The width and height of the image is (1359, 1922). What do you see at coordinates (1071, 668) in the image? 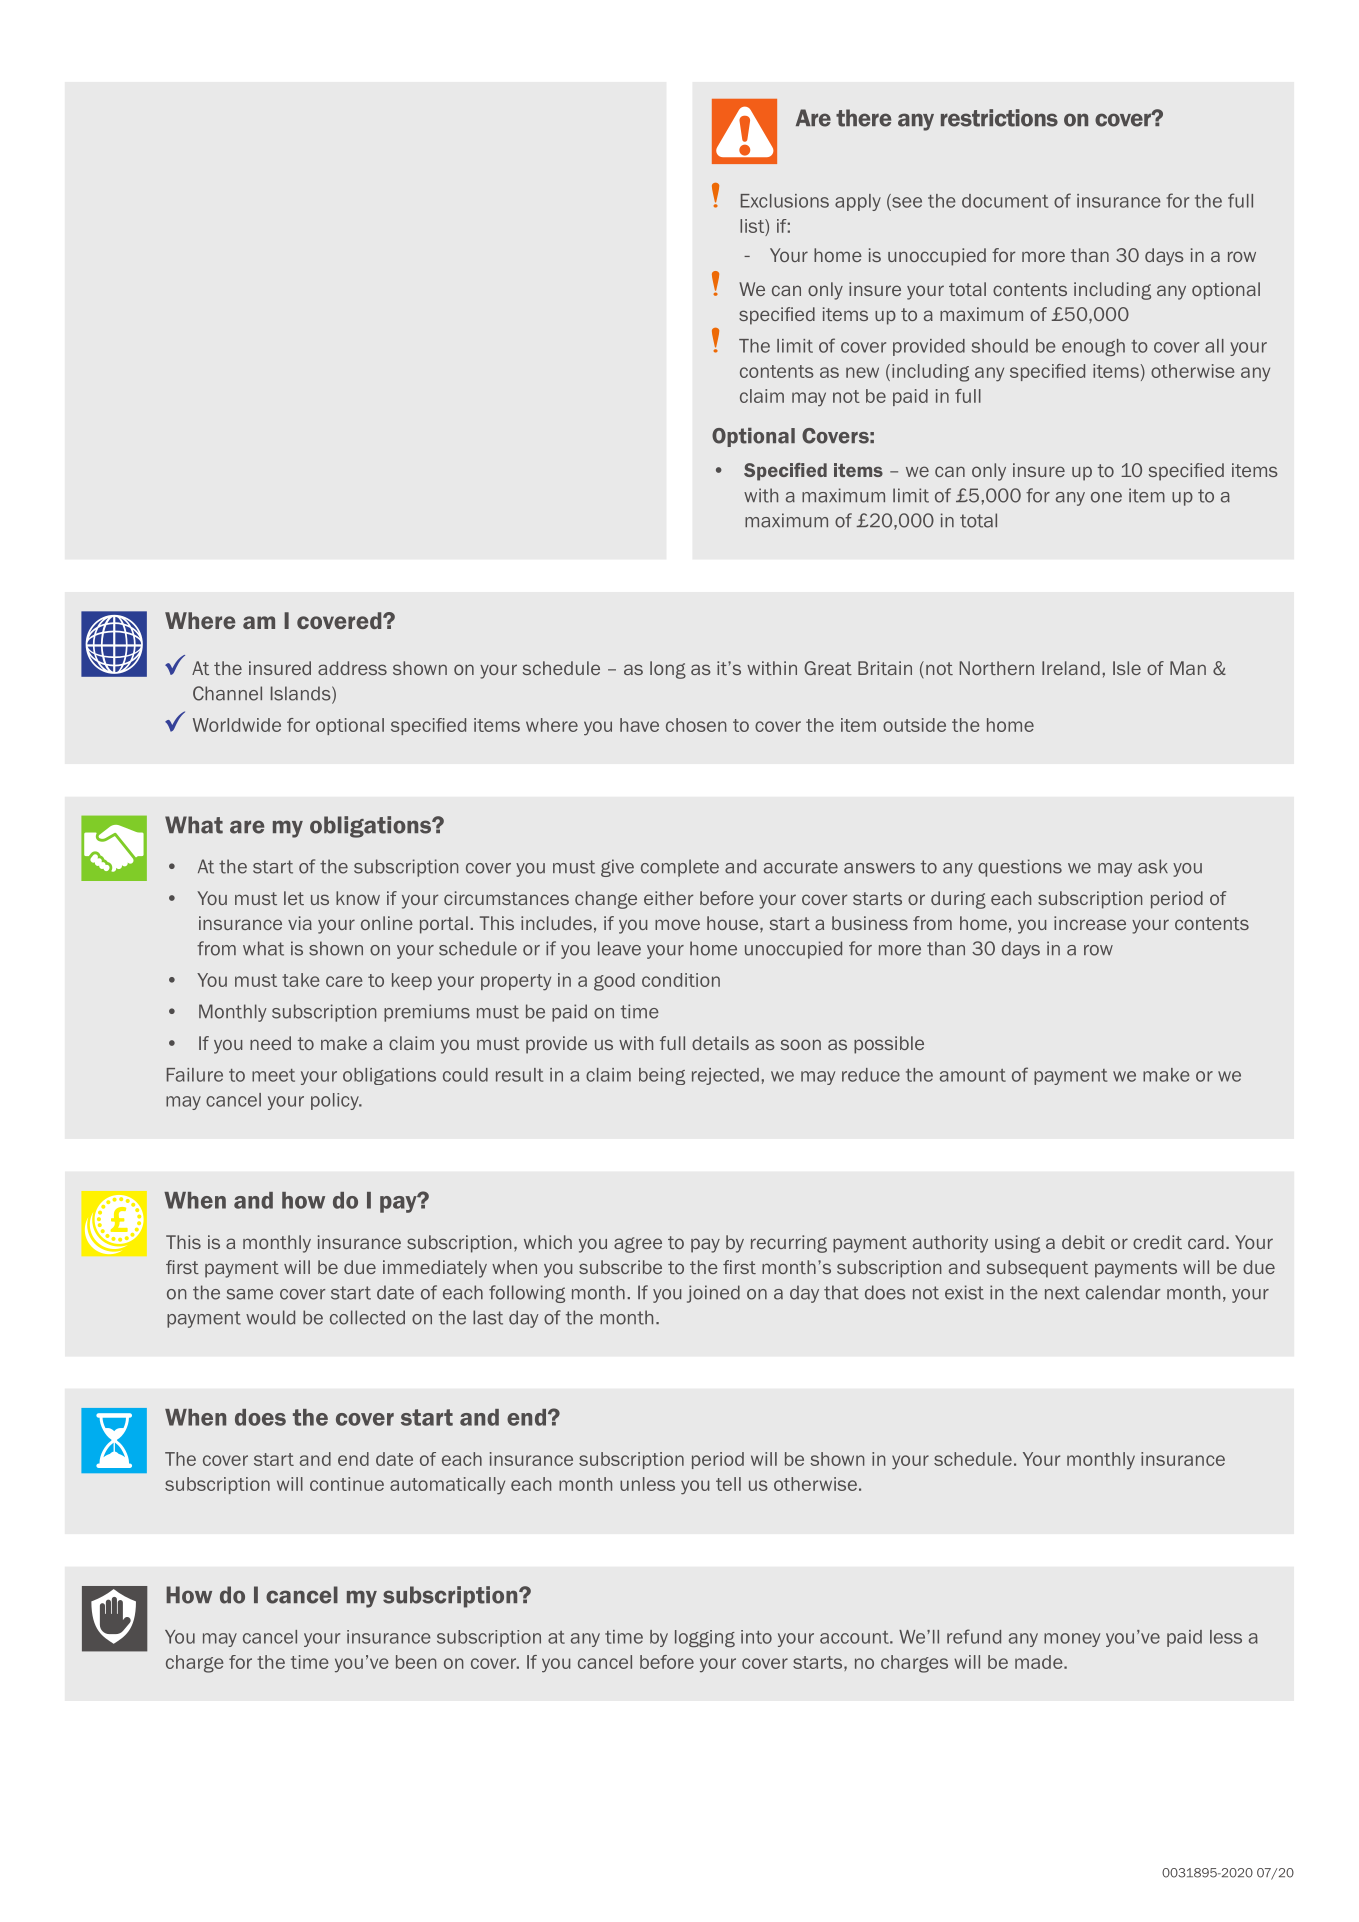
I see `Ireland` at bounding box center [1071, 668].
